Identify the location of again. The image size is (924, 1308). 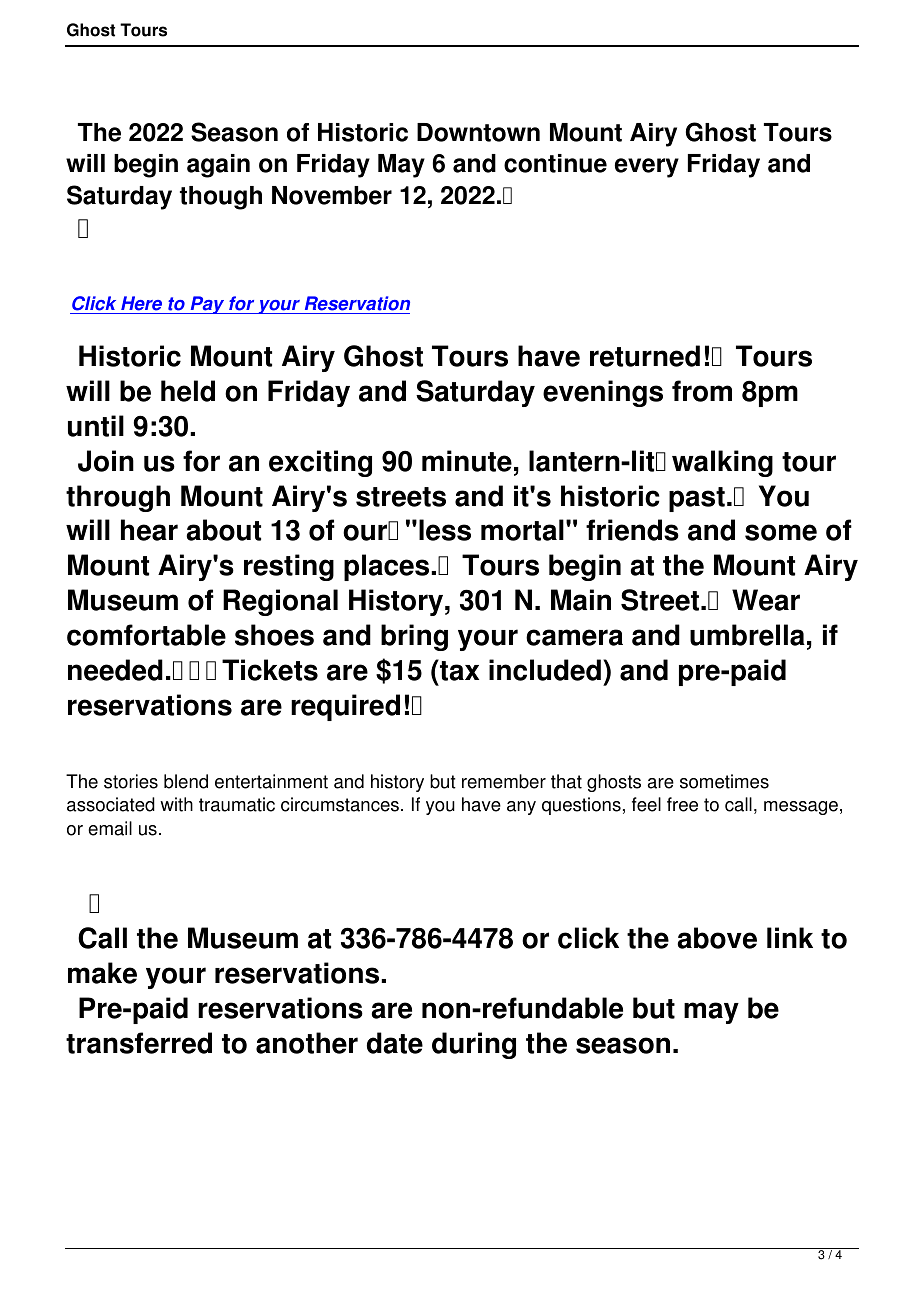
(218, 166).
